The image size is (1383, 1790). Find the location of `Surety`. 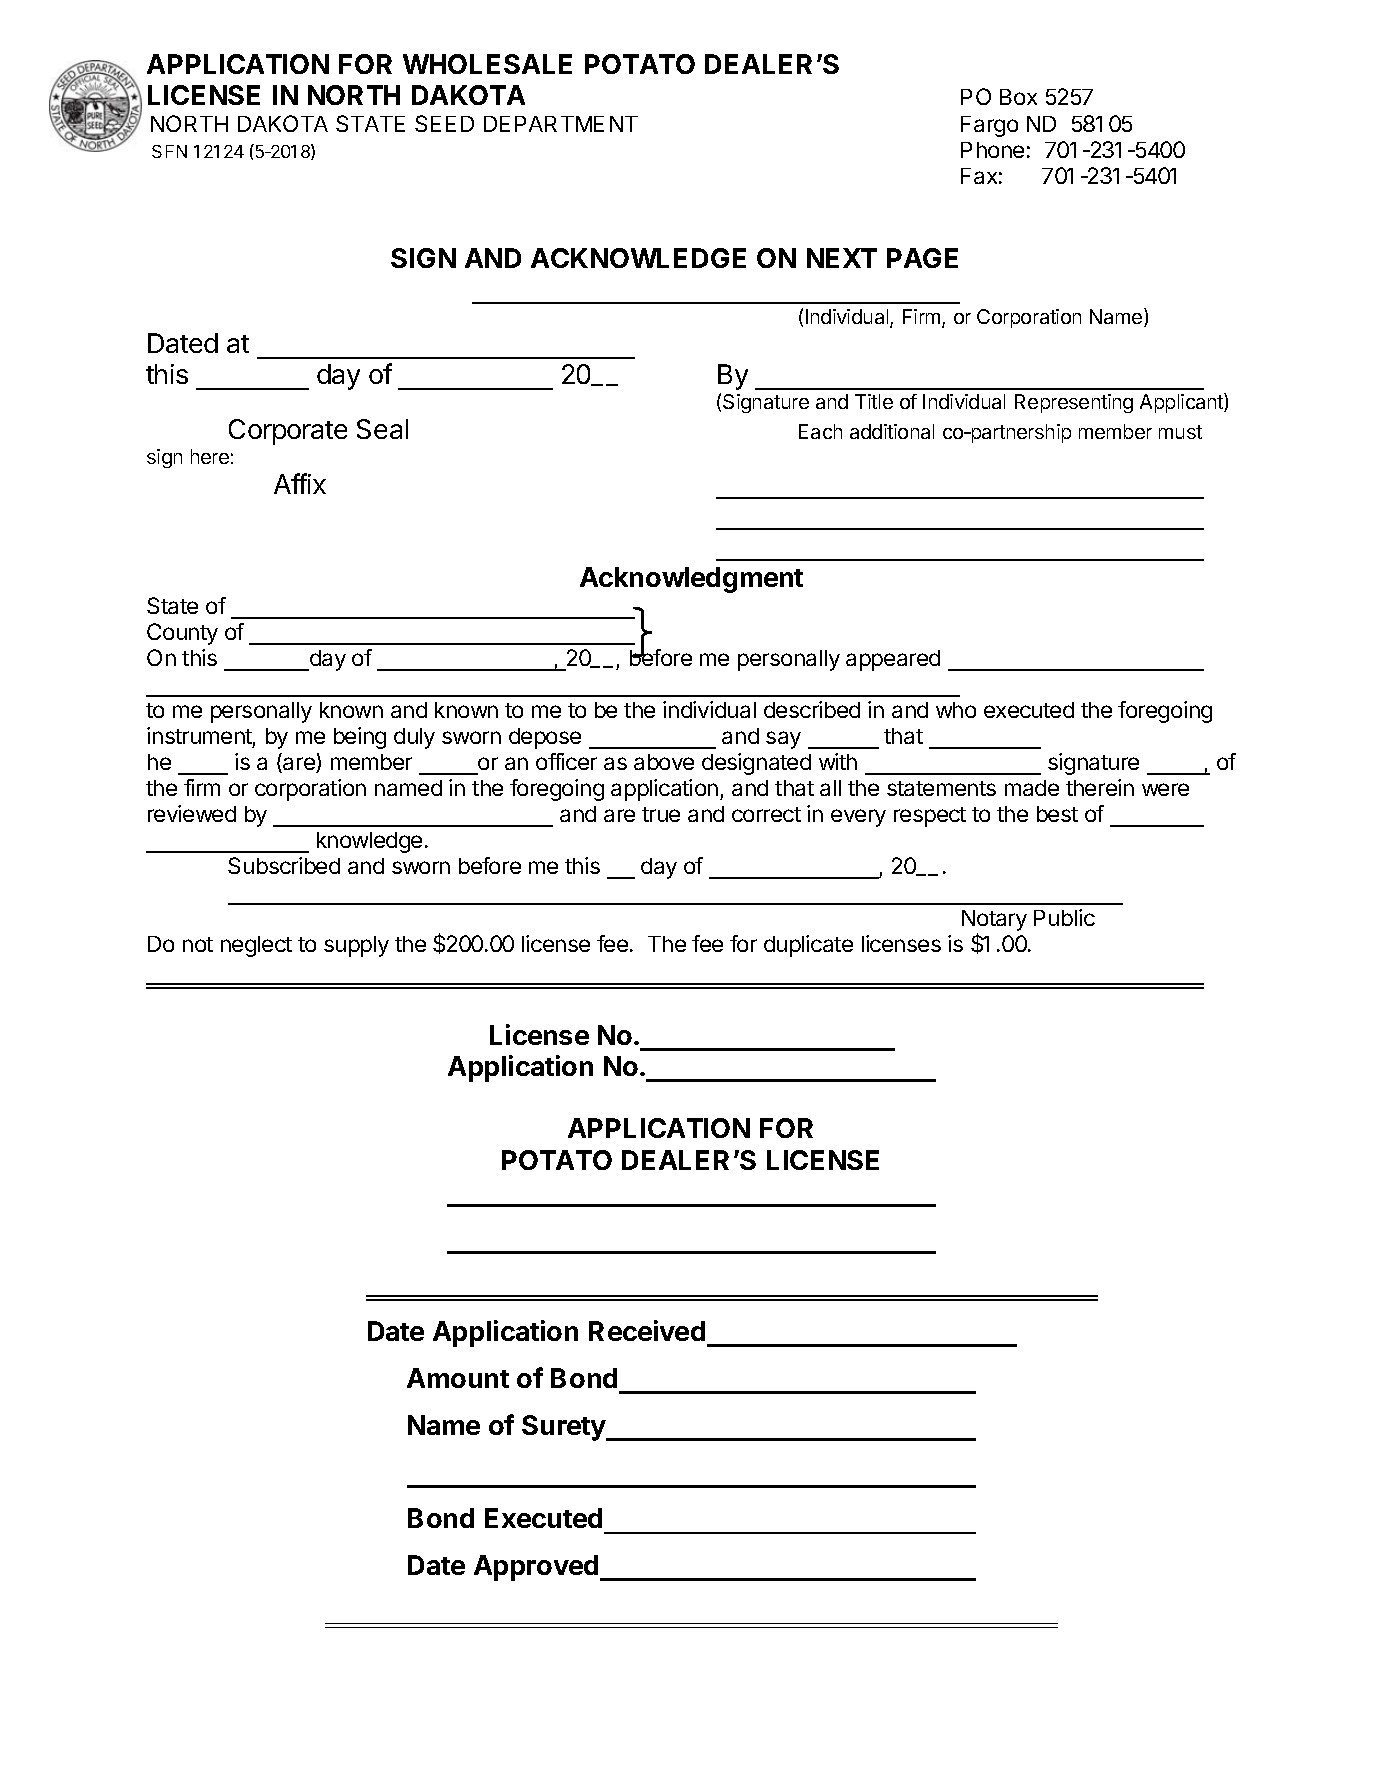

Surety is located at coordinates (565, 1428).
